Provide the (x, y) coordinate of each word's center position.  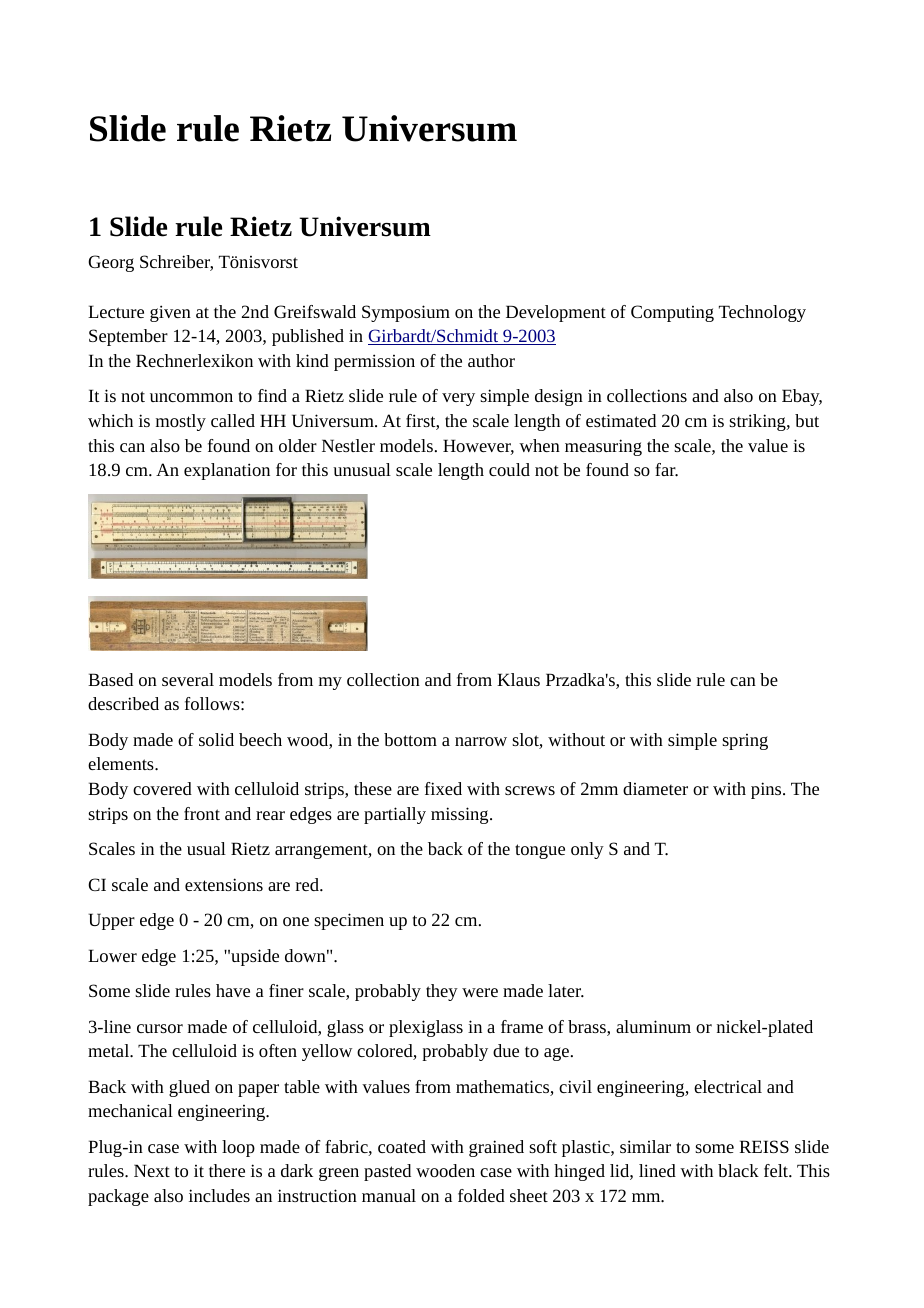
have (233, 990)
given (170, 313)
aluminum (653, 1026)
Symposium (406, 313)
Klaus (518, 679)
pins (767, 790)
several (188, 679)
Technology (762, 313)
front (202, 813)
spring (745, 742)
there (227, 1170)
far (666, 470)
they (442, 992)
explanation (227, 471)
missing (461, 815)
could (509, 469)
